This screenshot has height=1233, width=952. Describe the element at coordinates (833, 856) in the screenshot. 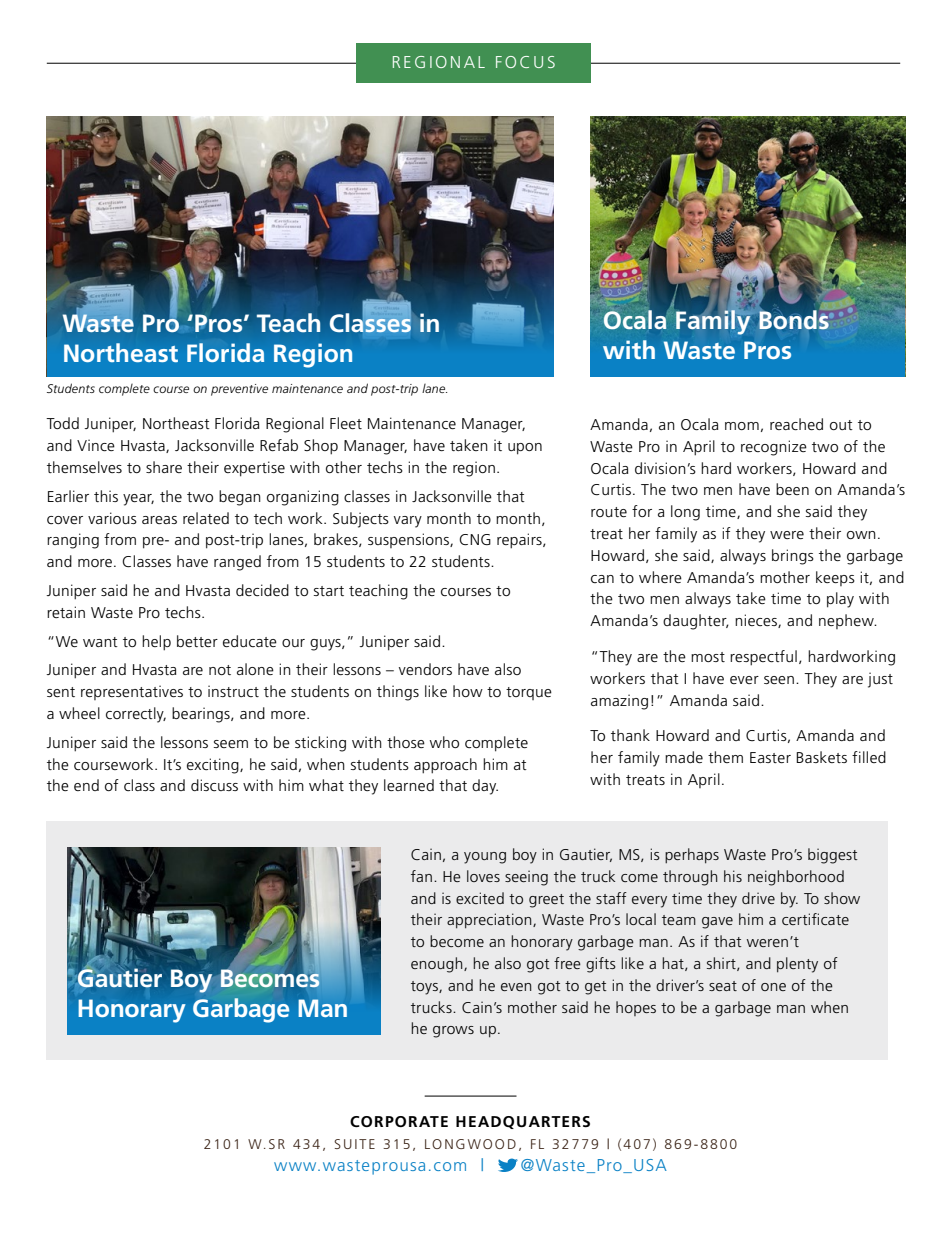

I see `biggest` at that location.
